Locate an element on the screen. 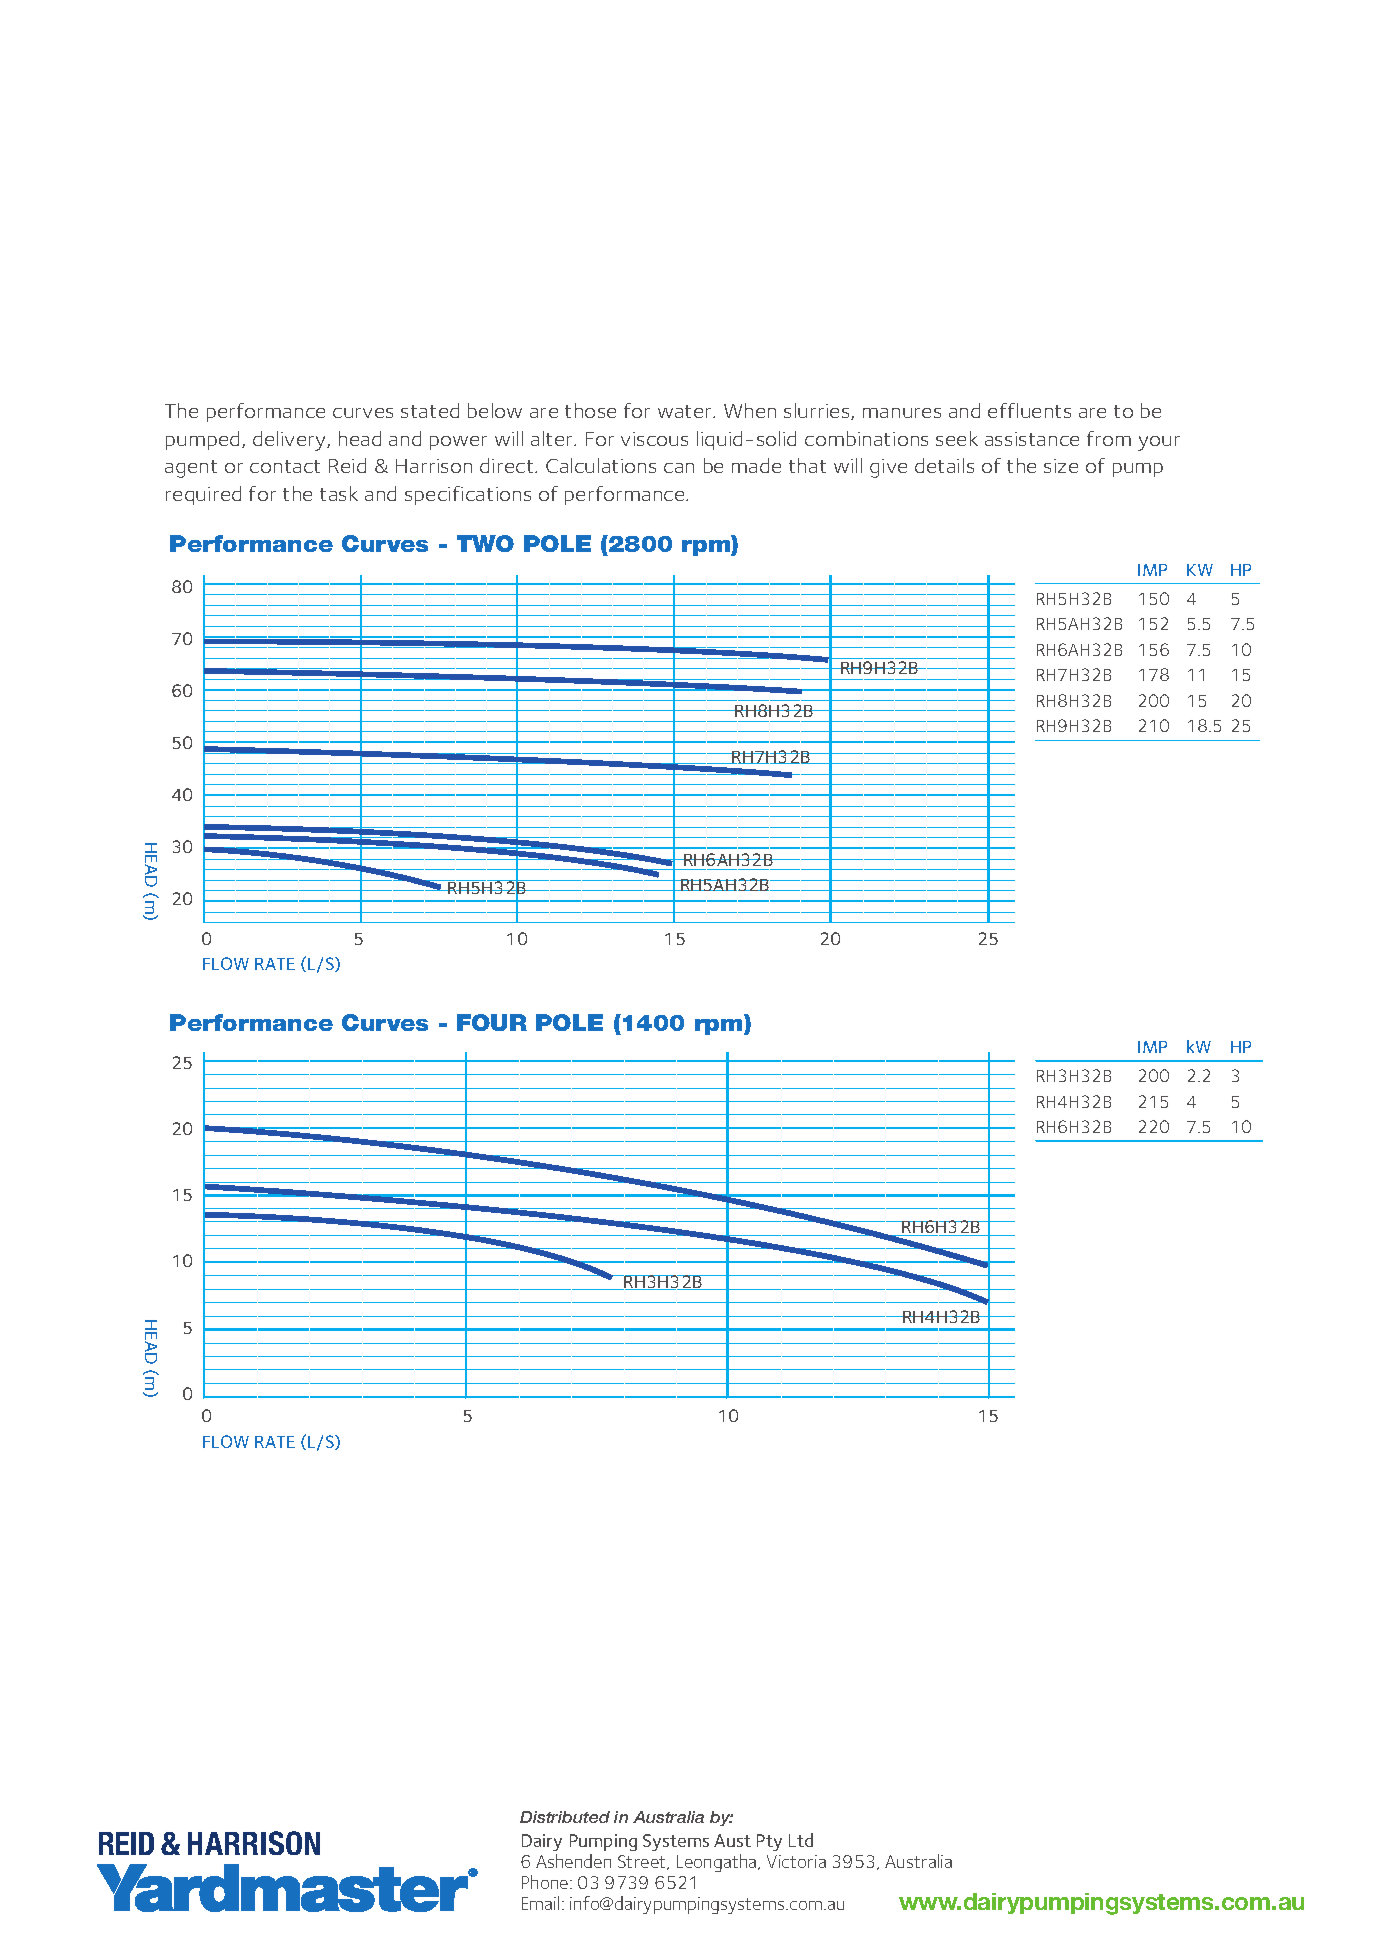  can is located at coordinates (679, 468).
